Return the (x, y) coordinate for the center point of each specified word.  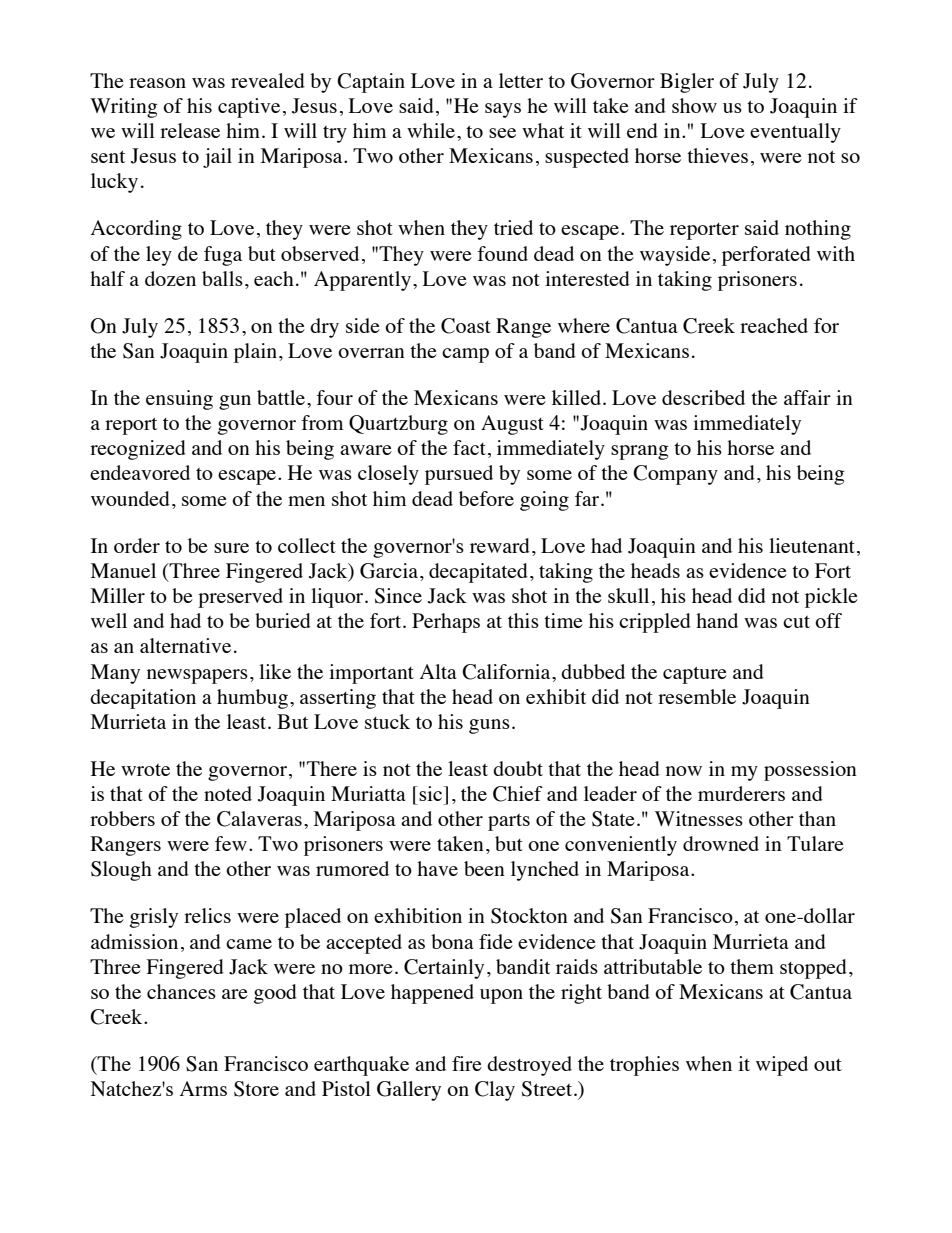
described (703, 397)
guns (489, 726)
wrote (145, 770)
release (190, 130)
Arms (203, 1088)
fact (469, 447)
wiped (782, 1066)
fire (467, 1063)
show (694, 105)
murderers (741, 793)
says (503, 110)
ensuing (179, 400)
